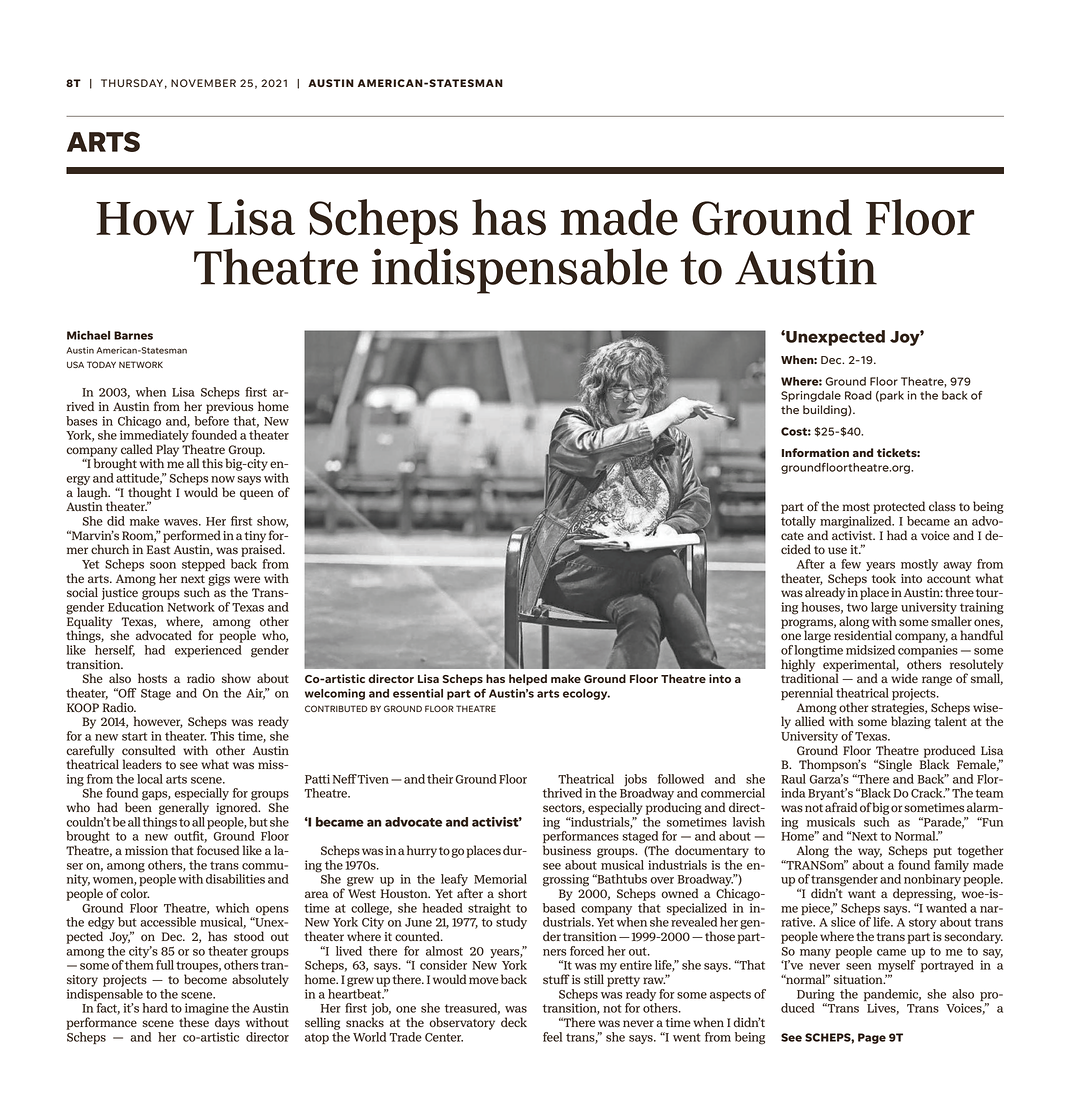  I want to click on NOVEMBER, so click(203, 83).
